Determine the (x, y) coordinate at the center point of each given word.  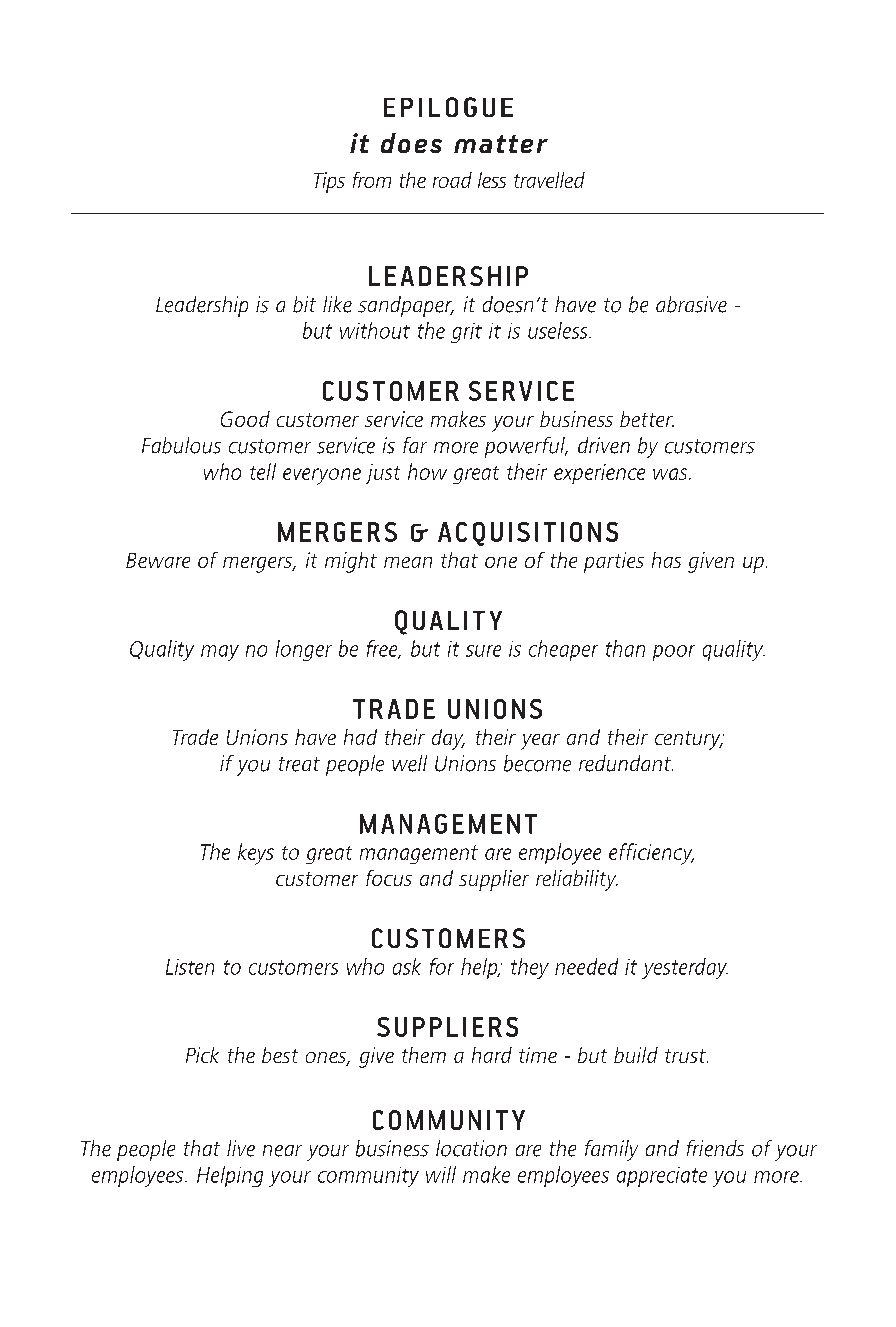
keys (256, 854)
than (625, 648)
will (441, 1174)
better (647, 419)
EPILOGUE (448, 107)
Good (245, 419)
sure (483, 651)
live (241, 1148)
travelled (549, 180)
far (415, 445)
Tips (329, 182)
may (220, 653)
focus (389, 878)
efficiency (651, 854)
